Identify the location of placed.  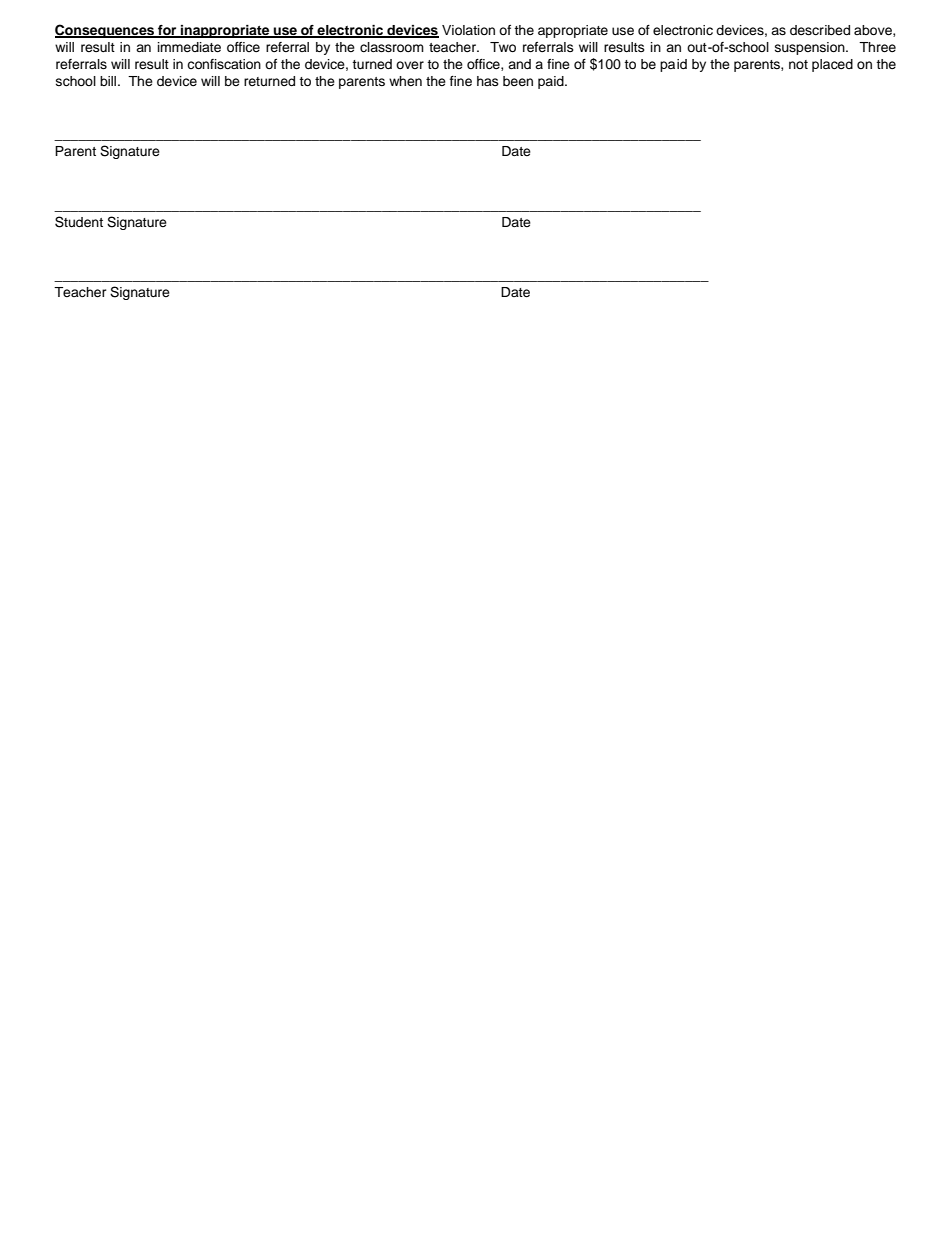
(832, 65).
